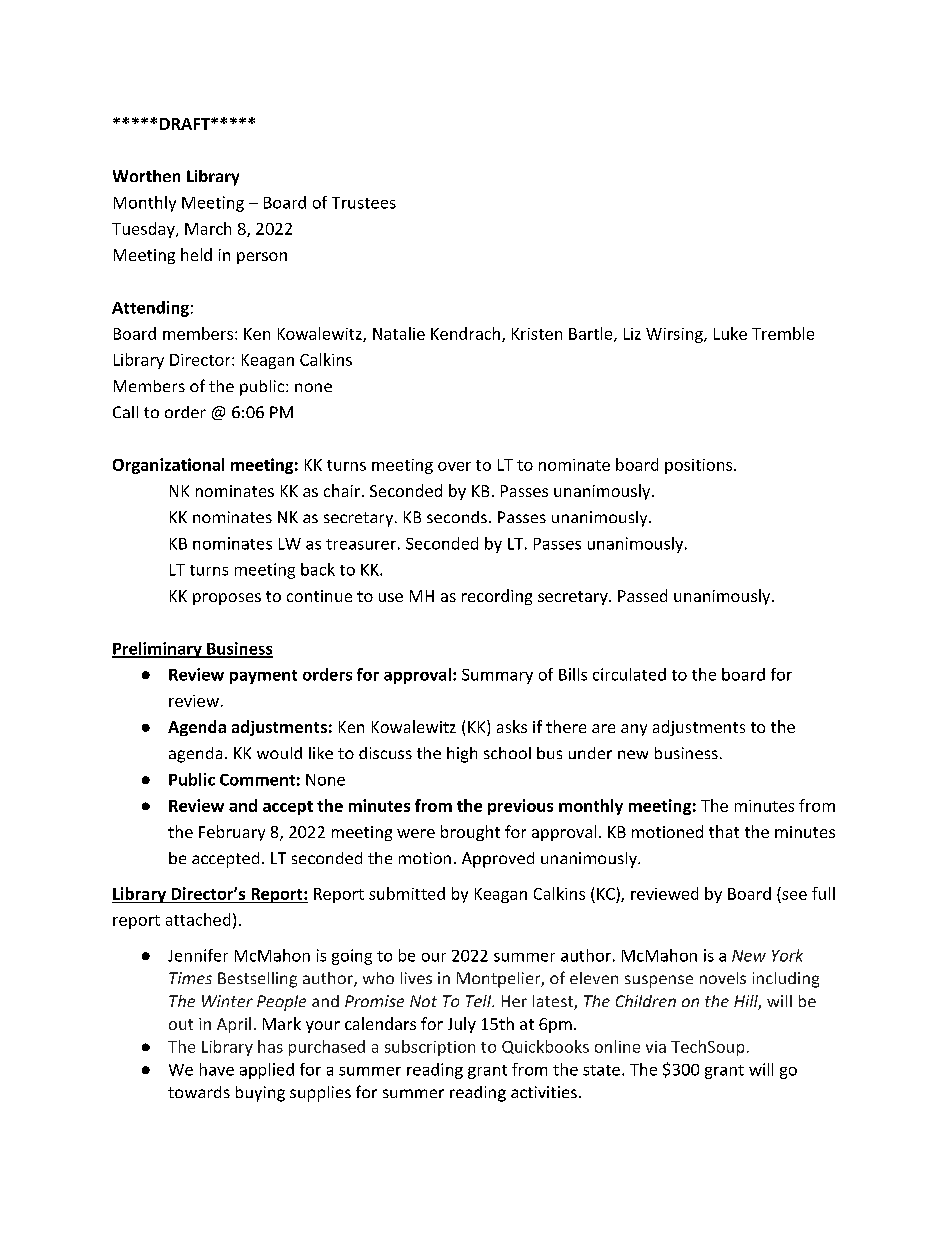 The image size is (952, 1233). I want to click on positions, so click(700, 466).
